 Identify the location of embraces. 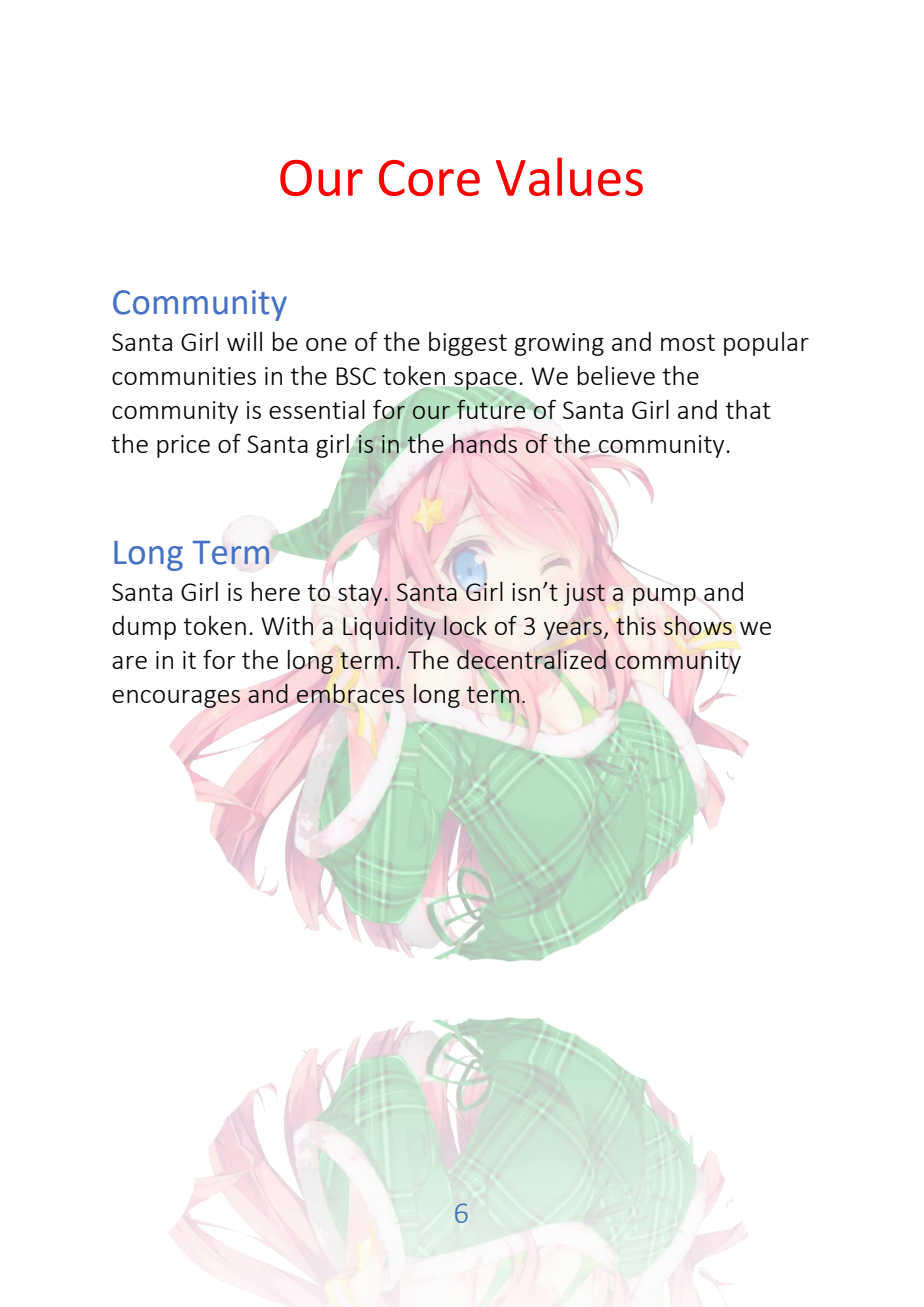
(351, 693).
